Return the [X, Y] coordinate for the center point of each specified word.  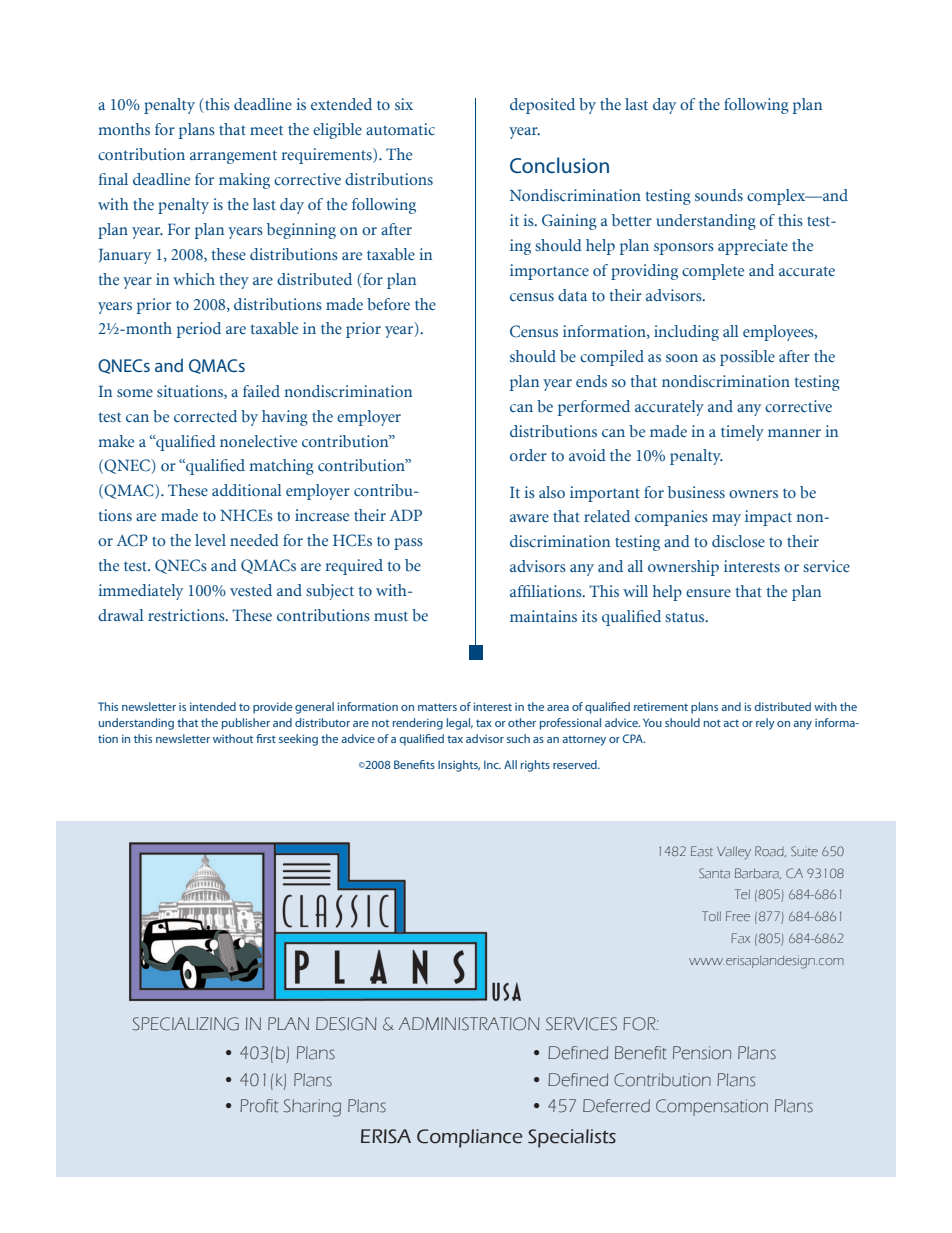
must [391, 616]
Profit [259, 1106]
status [686, 617]
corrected [205, 416]
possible [747, 358]
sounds [719, 195]
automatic [400, 129]
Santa [714, 873]
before [388, 304]
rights [535, 766]
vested [251, 590]
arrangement [233, 157]
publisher [246, 724]
